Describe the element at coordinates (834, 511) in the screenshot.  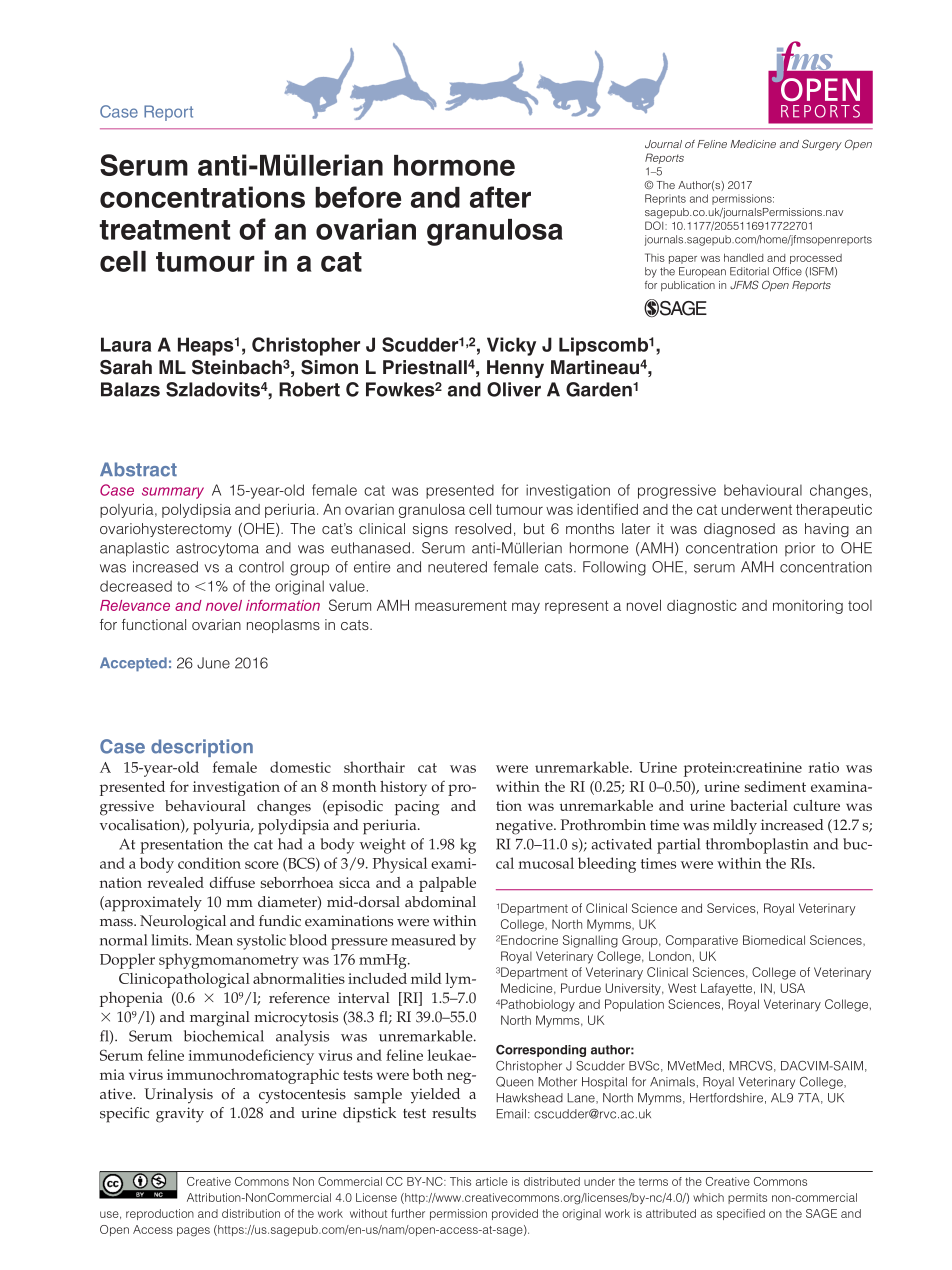
I see `therapeutic` at that location.
